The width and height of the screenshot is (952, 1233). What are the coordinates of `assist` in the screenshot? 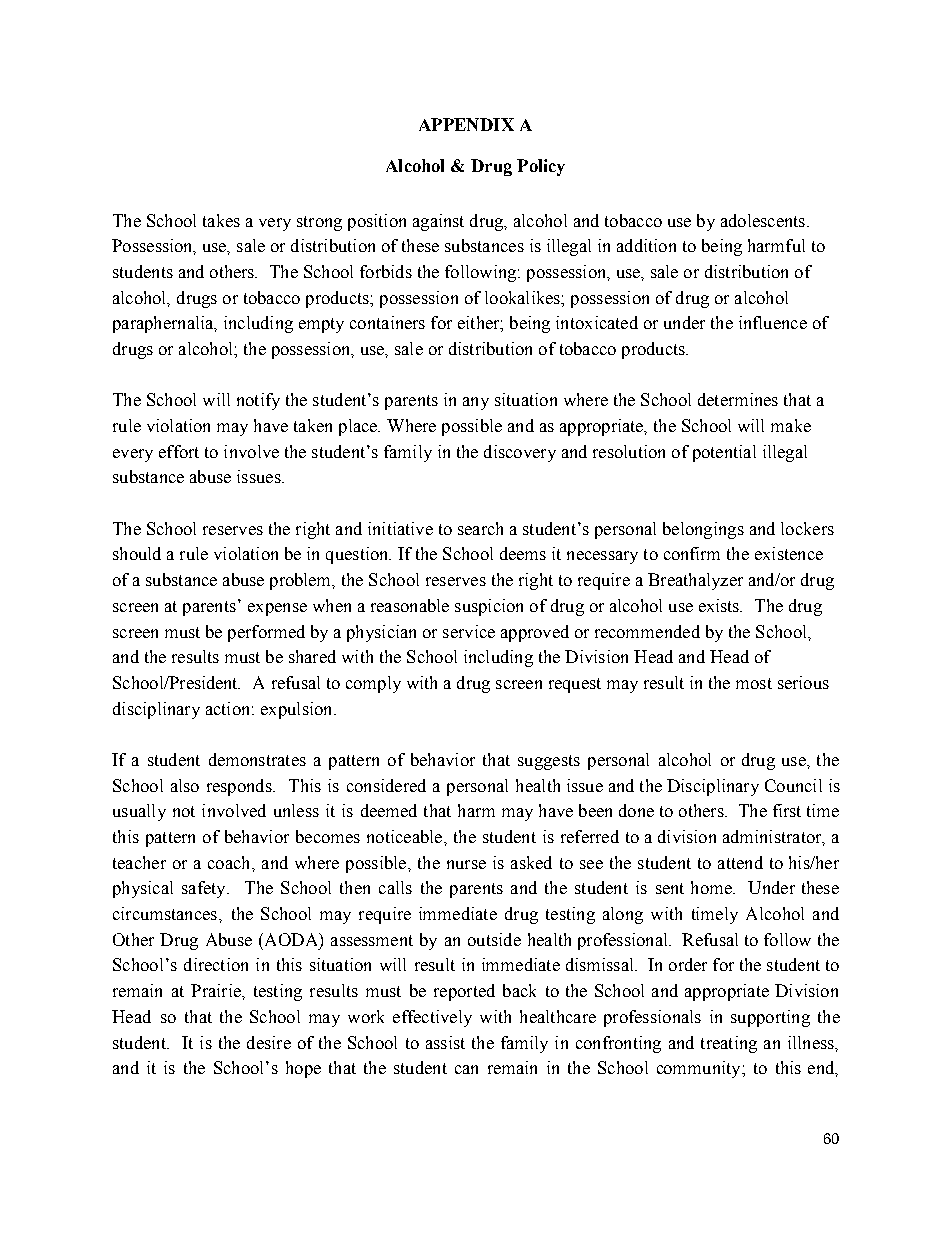 It's located at (445, 1042).
